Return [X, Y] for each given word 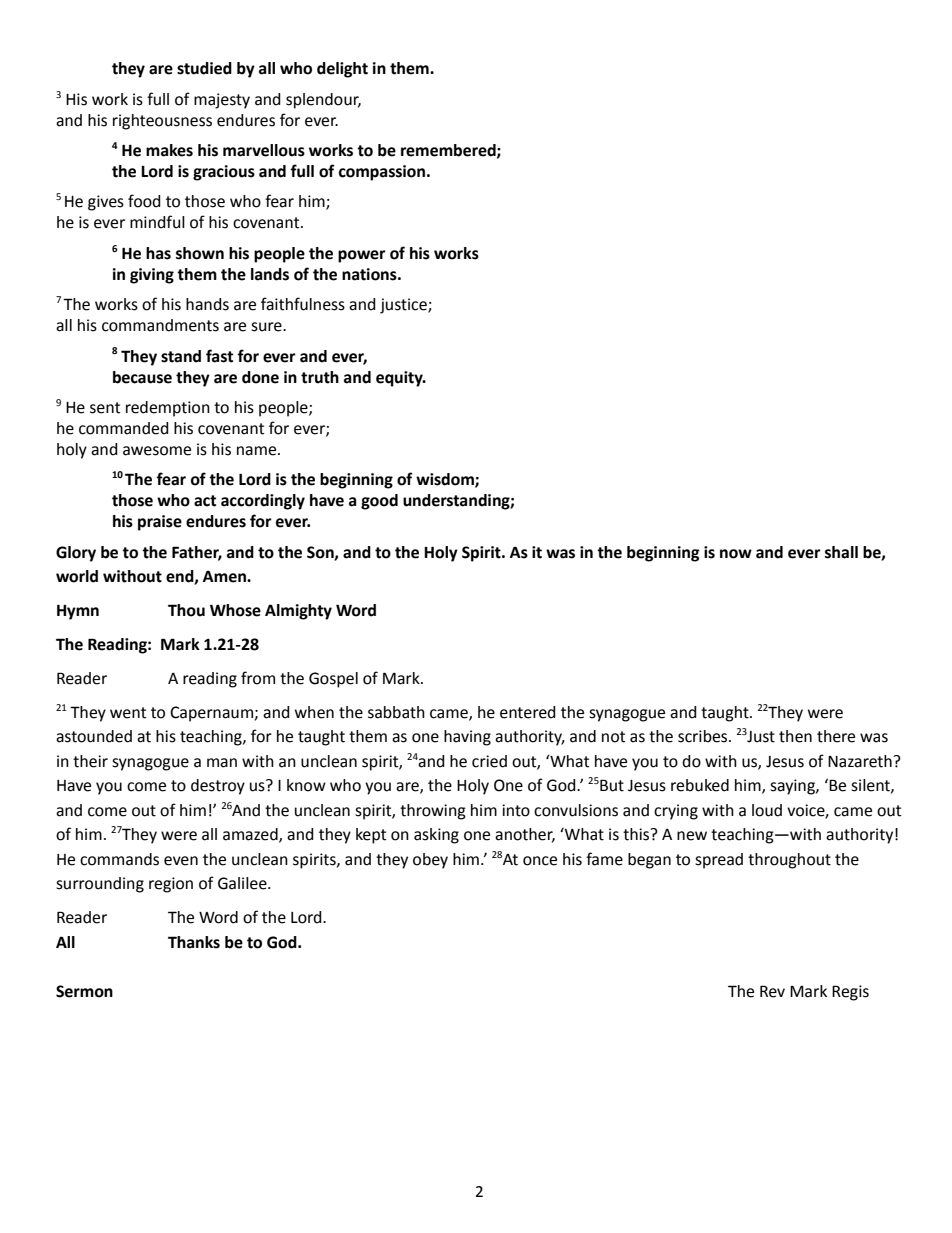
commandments [160, 325]
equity [400, 379]
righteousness [162, 122]
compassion [383, 173]
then [795, 736]
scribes [704, 736]
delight [342, 70]
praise [160, 523]
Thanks [194, 942]
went [128, 713]
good [379, 502]
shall [841, 552]
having [467, 738]
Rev [772, 991]
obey [430, 861]
